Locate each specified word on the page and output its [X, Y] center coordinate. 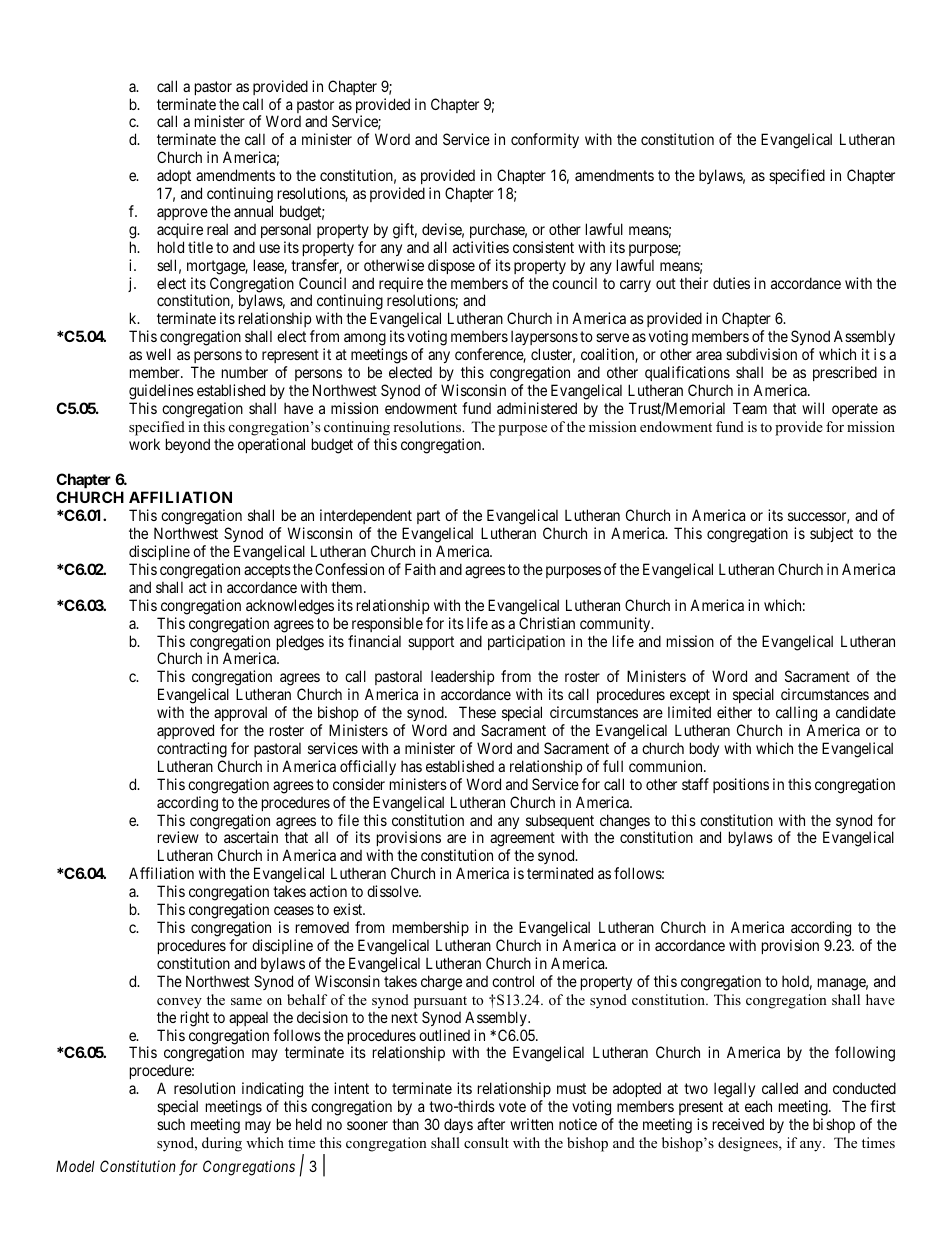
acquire [180, 230]
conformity [545, 140]
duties [731, 283]
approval [240, 715]
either [734, 712]
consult [486, 1142]
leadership [462, 679]
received [738, 1124]
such [171, 1124]
